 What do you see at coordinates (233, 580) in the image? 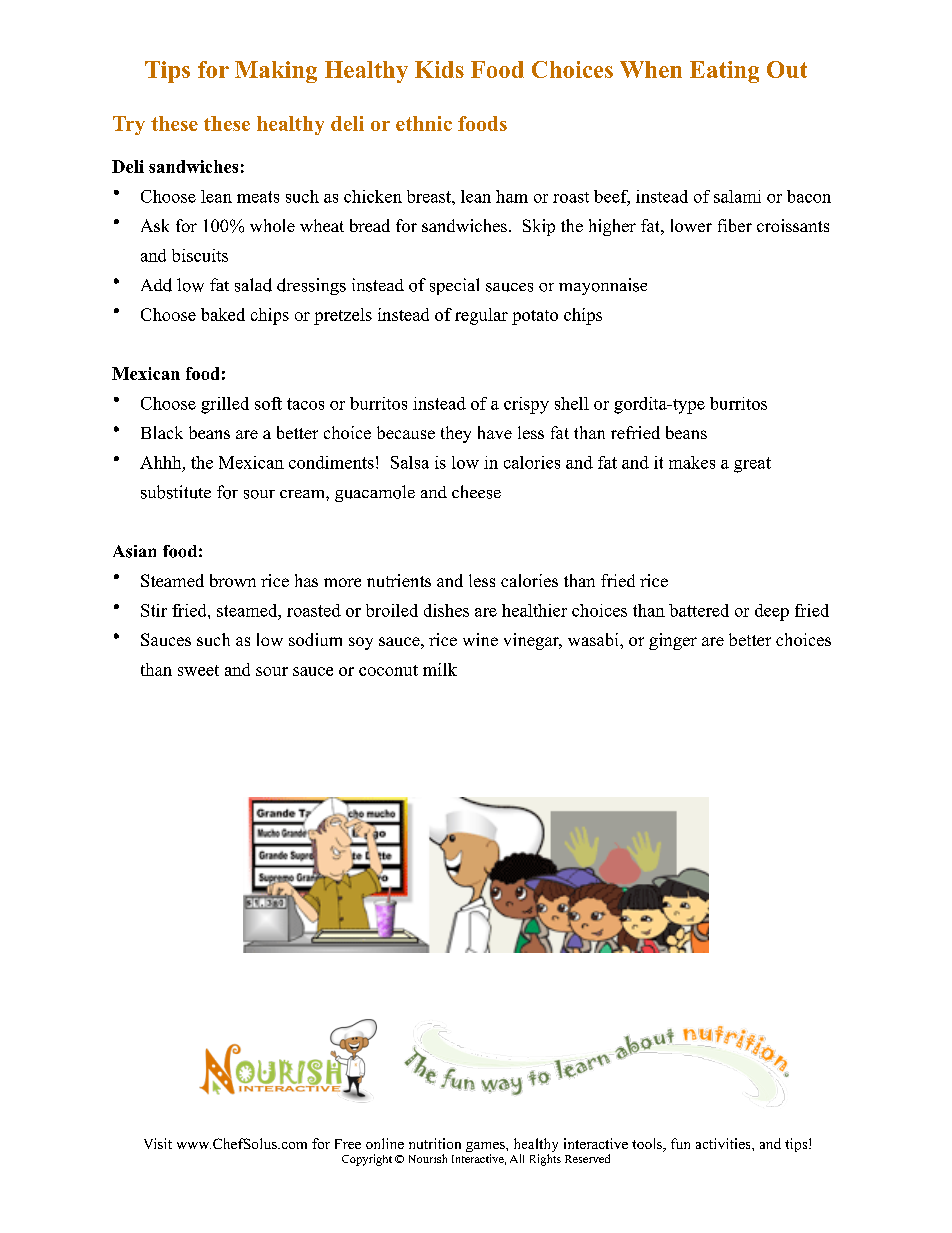
I see `brown` at bounding box center [233, 580].
